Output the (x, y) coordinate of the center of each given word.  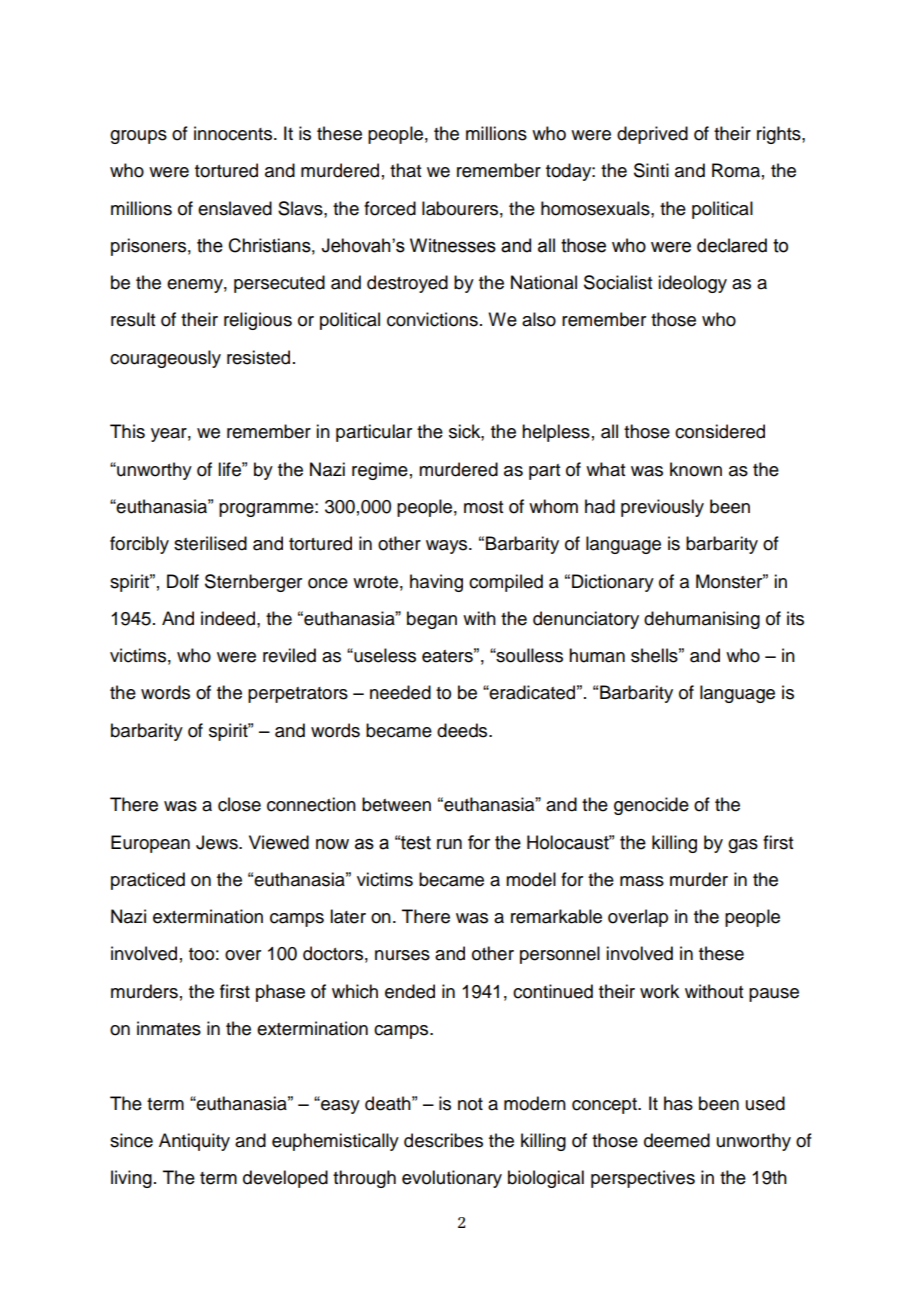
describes (443, 1140)
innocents (234, 133)
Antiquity (194, 1142)
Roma (736, 170)
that (405, 170)
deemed (677, 1140)
